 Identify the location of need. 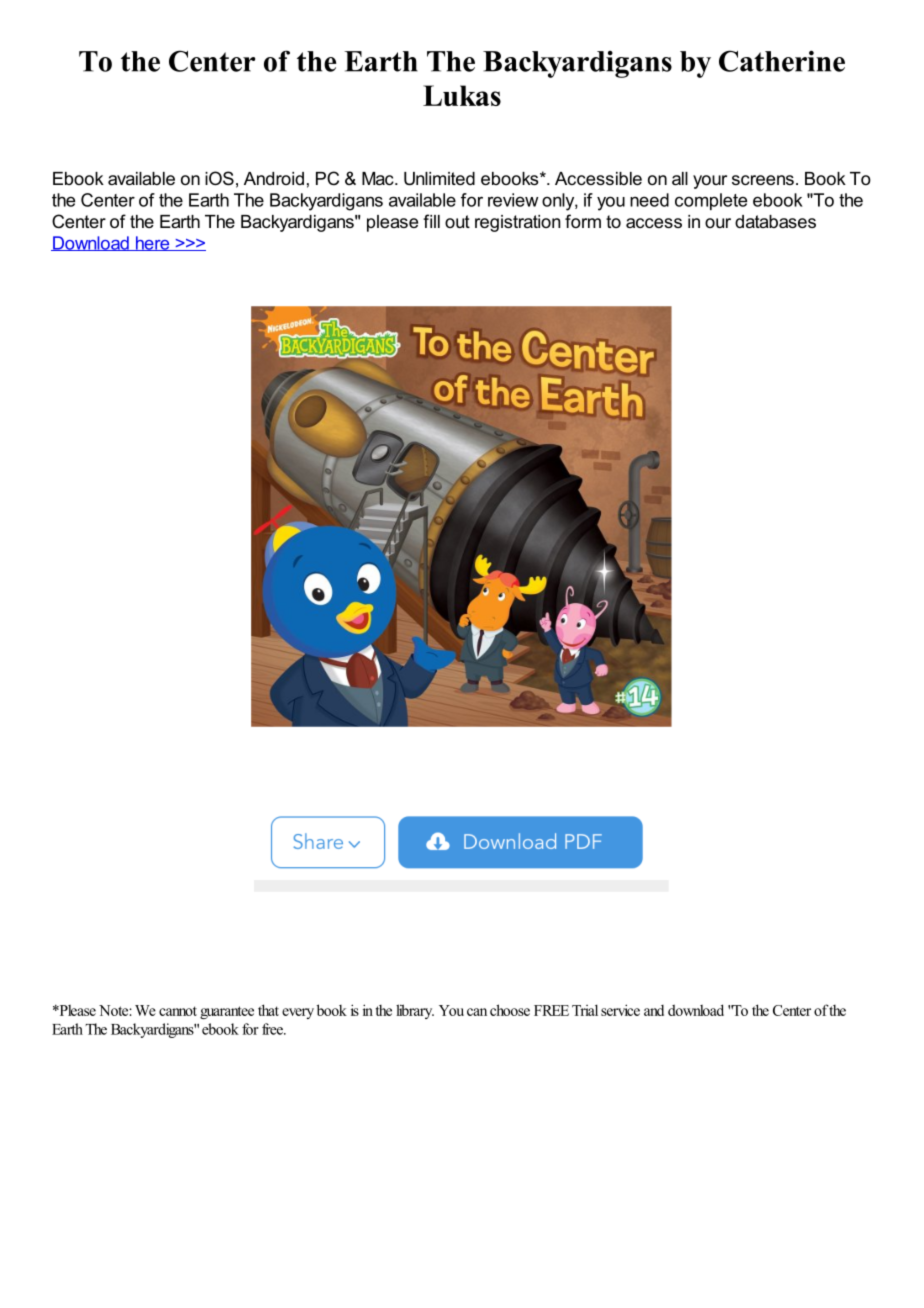
(649, 200).
